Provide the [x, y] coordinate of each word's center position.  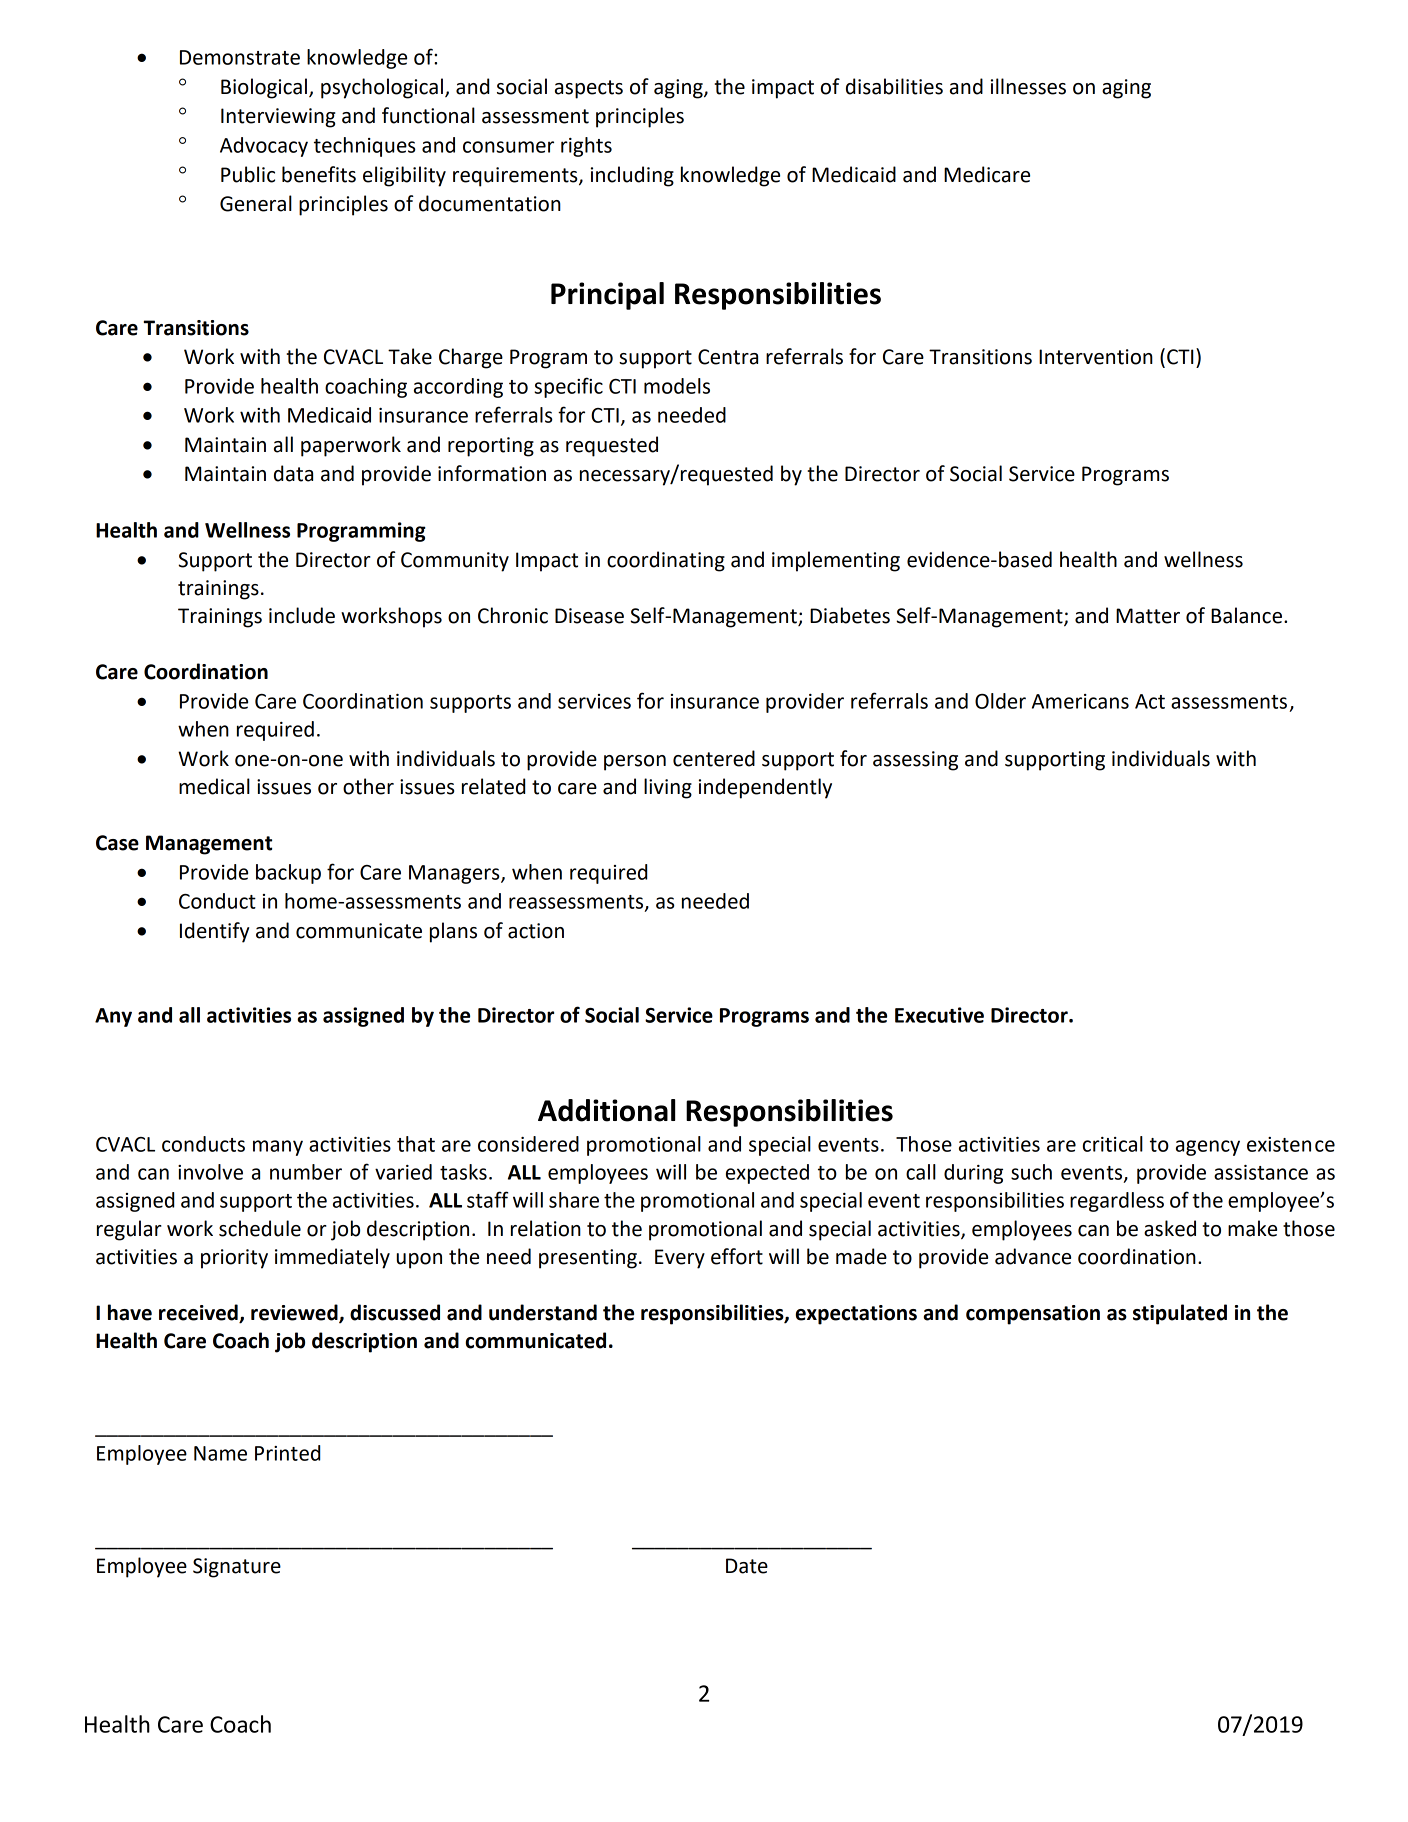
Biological [264, 88]
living [668, 788]
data [293, 473]
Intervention [1096, 357]
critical [1113, 1144]
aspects [589, 89]
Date [747, 1566]
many [278, 1148]
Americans [1080, 701]
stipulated [1180, 1314]
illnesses [1028, 86]
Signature [237, 1568]
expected [767, 1174]
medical [214, 786]
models [677, 386]
